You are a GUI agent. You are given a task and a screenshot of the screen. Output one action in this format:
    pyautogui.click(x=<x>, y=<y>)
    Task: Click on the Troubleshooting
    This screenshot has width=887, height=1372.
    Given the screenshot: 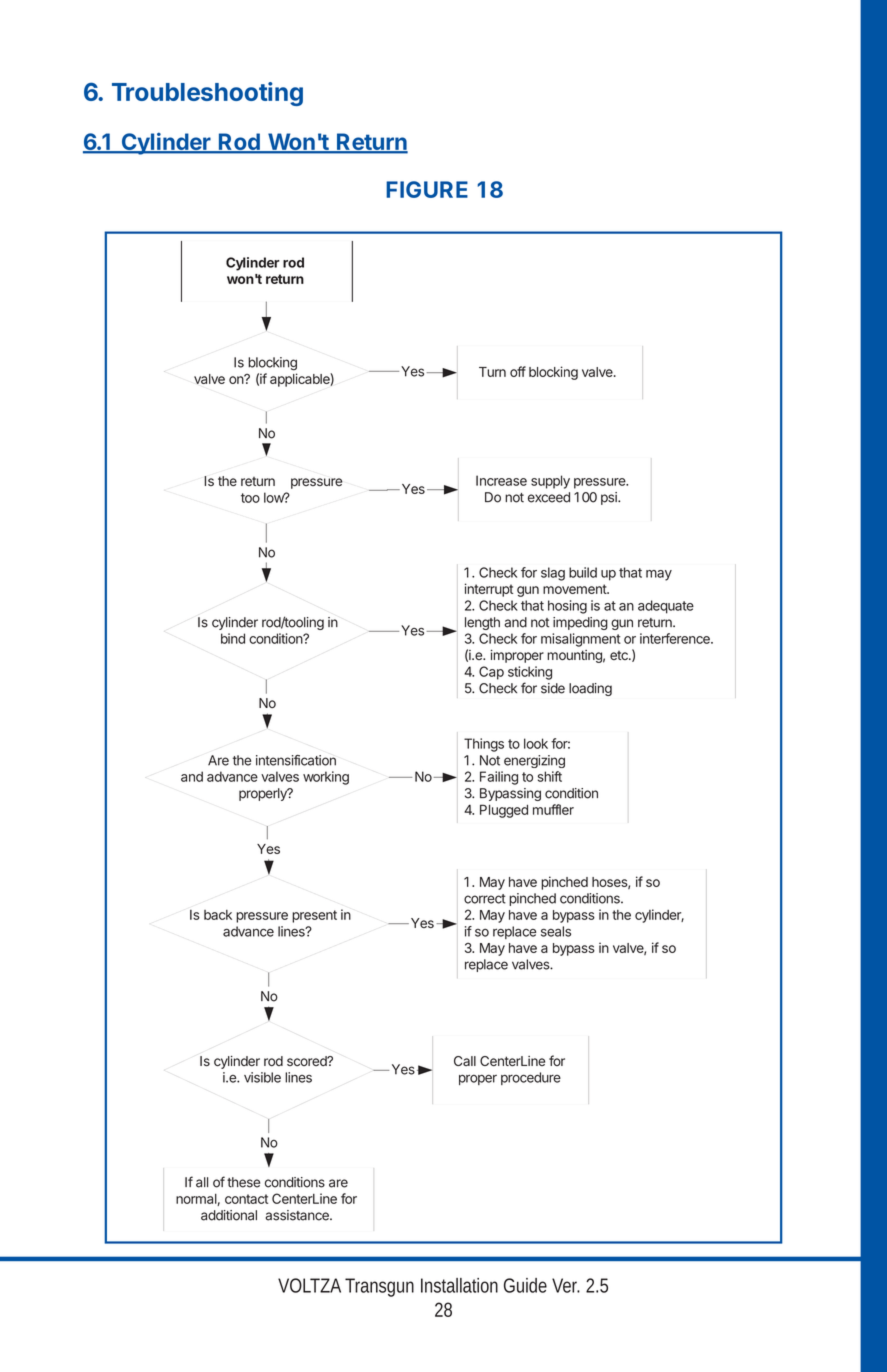 What is the action you would take?
    pyautogui.click(x=207, y=94)
